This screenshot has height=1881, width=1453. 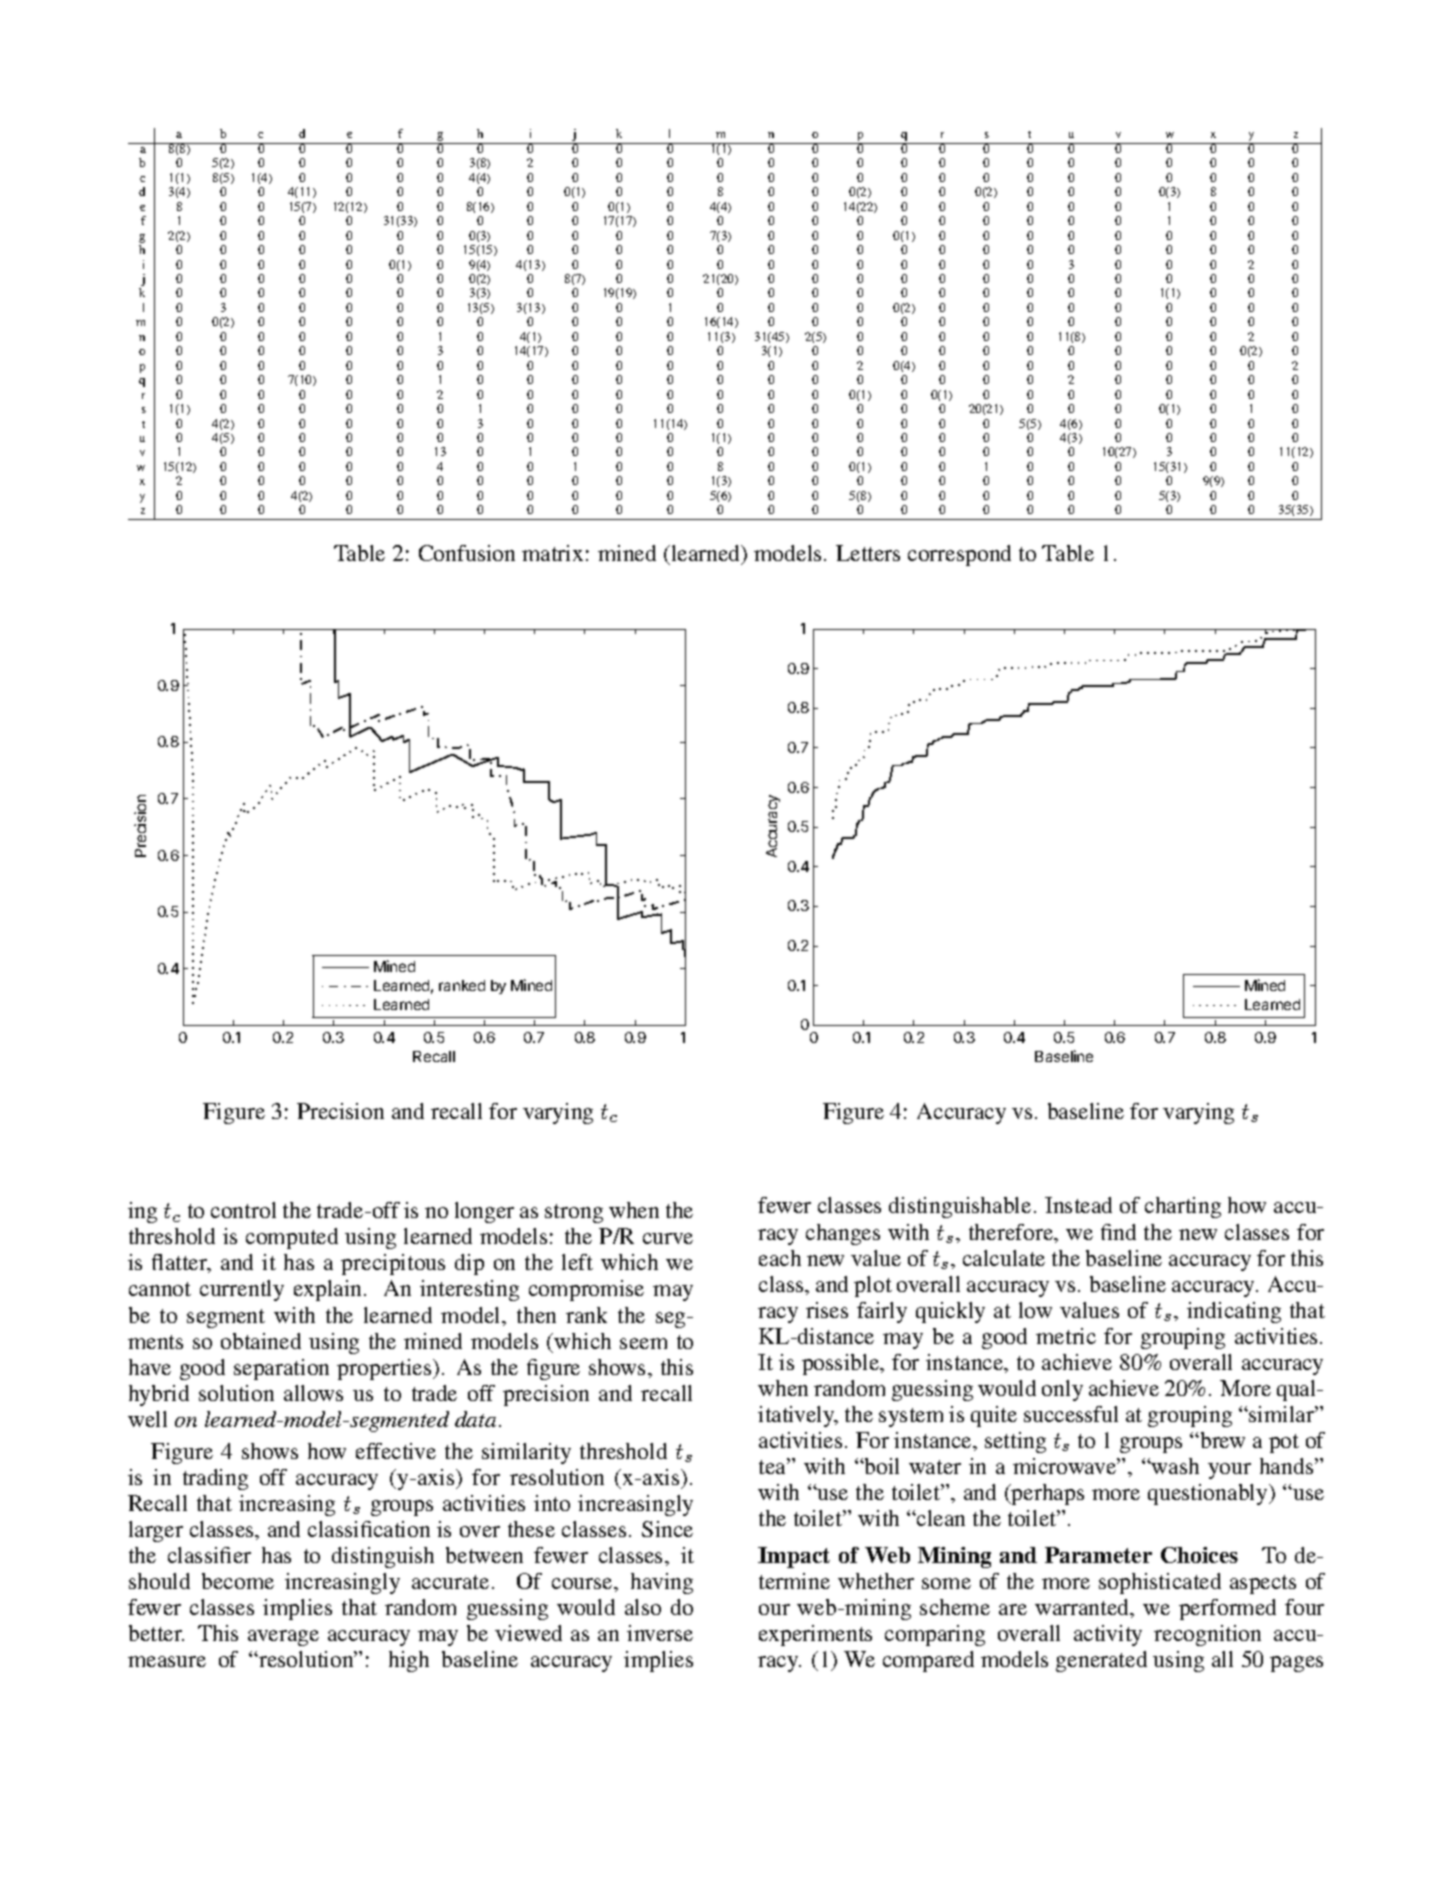 I want to click on each, so click(x=780, y=1258).
